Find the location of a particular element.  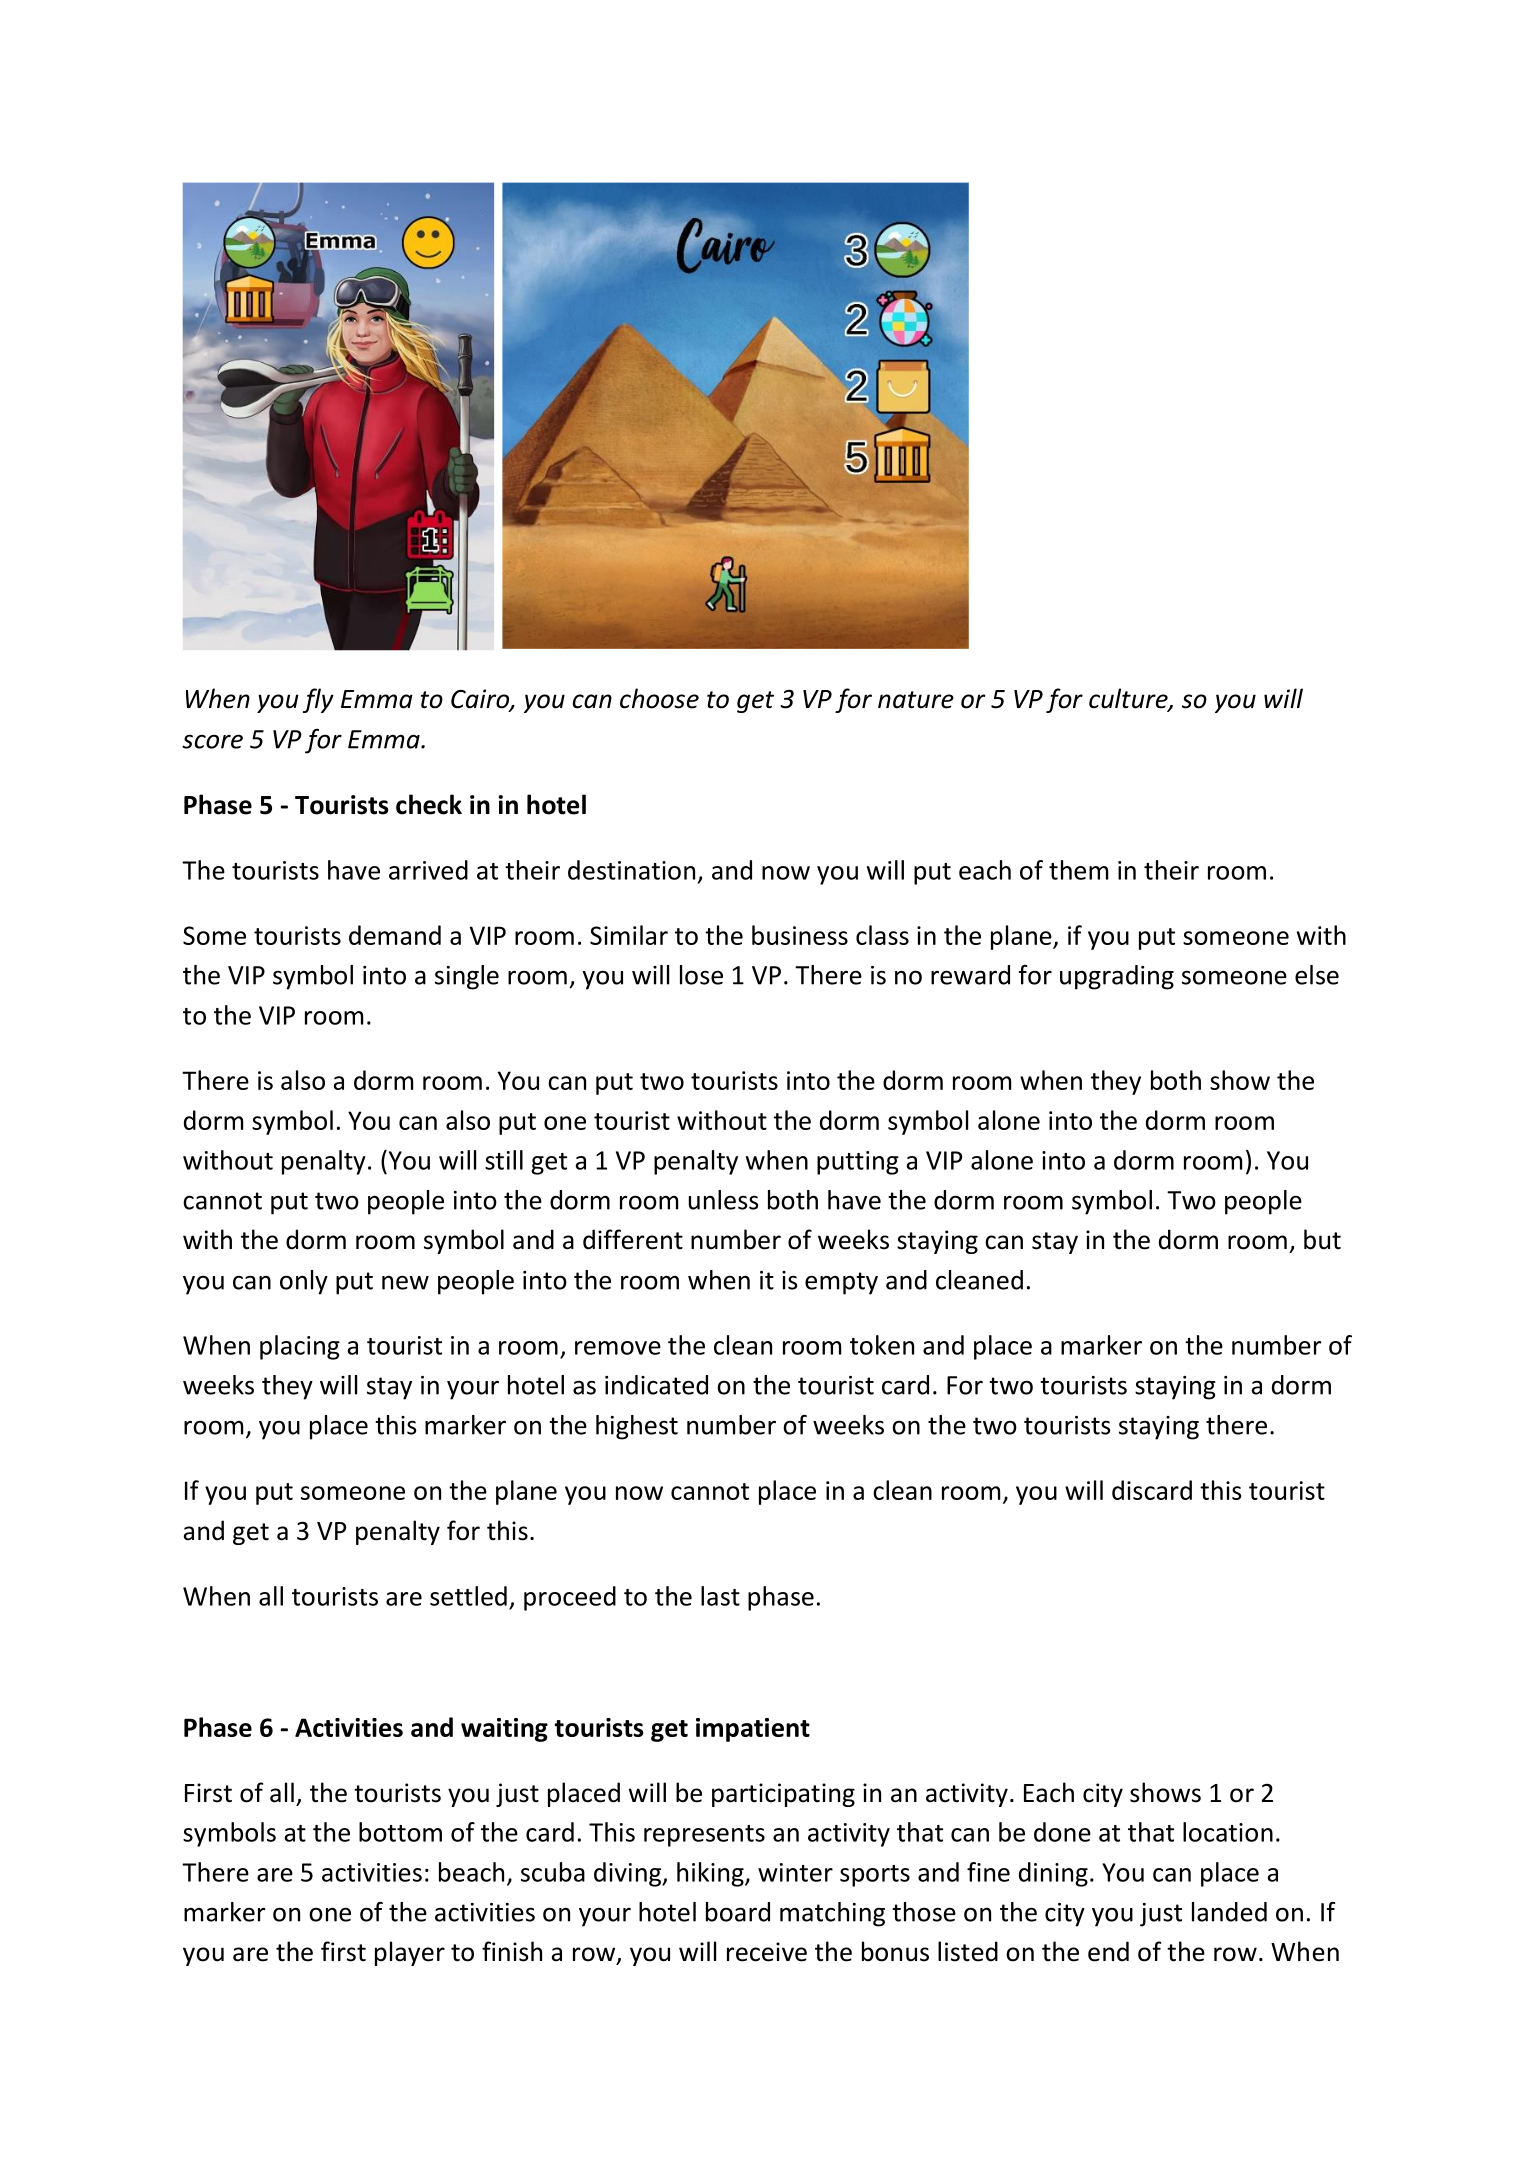

choose is located at coordinates (659, 698).
